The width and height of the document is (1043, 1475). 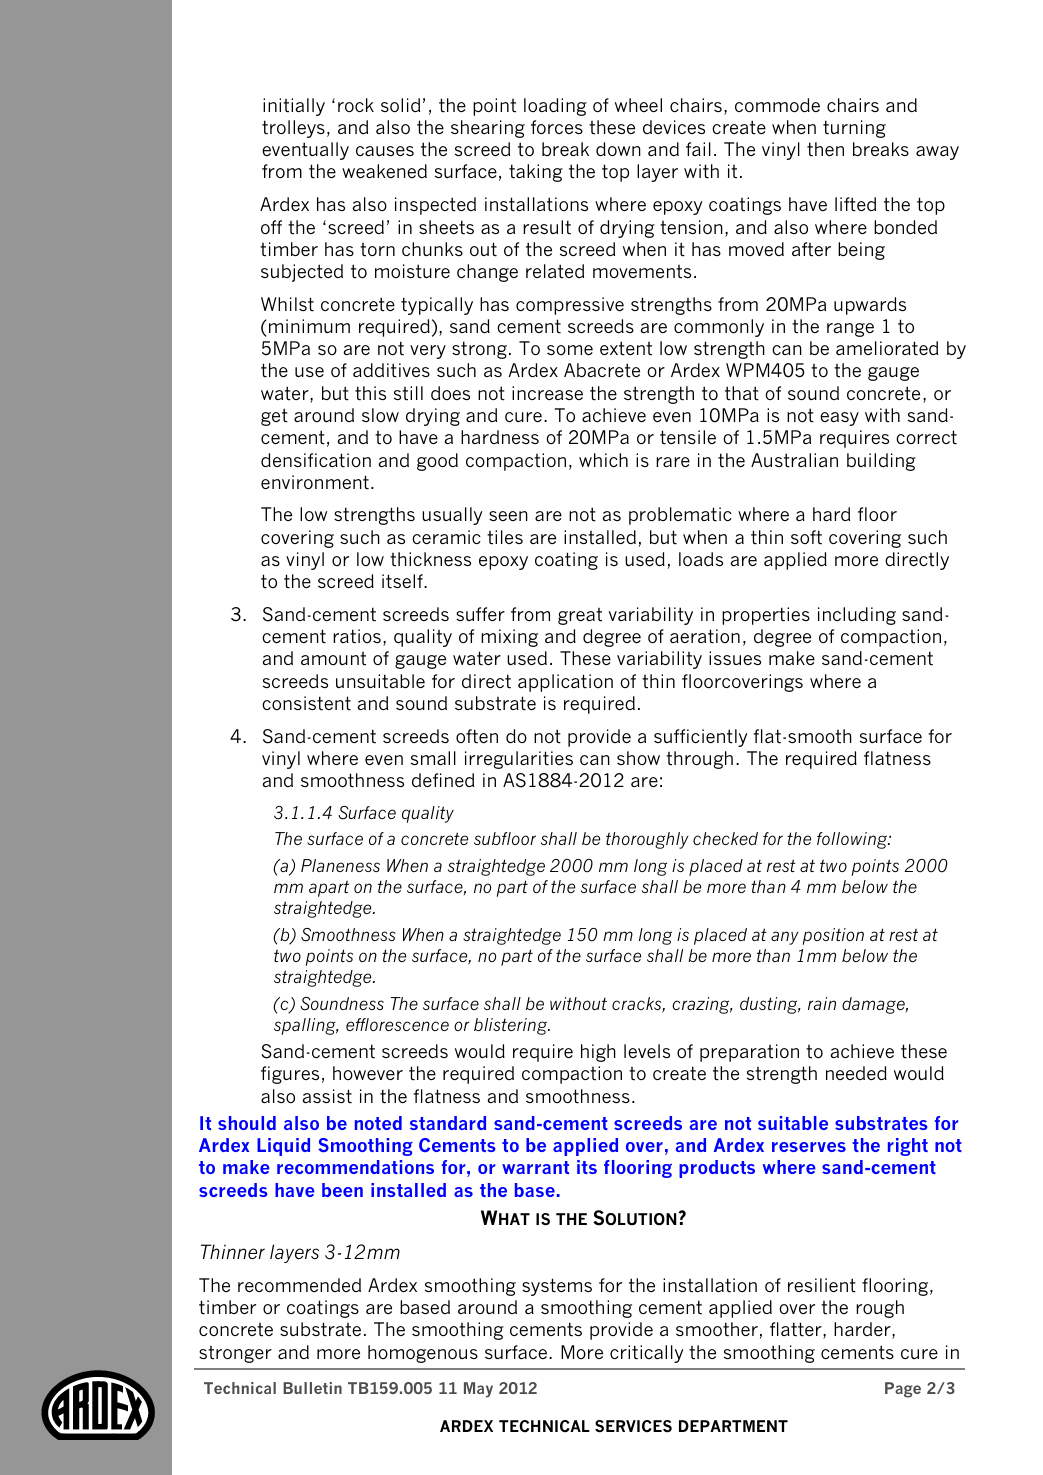 I want to click on down, so click(x=618, y=149).
